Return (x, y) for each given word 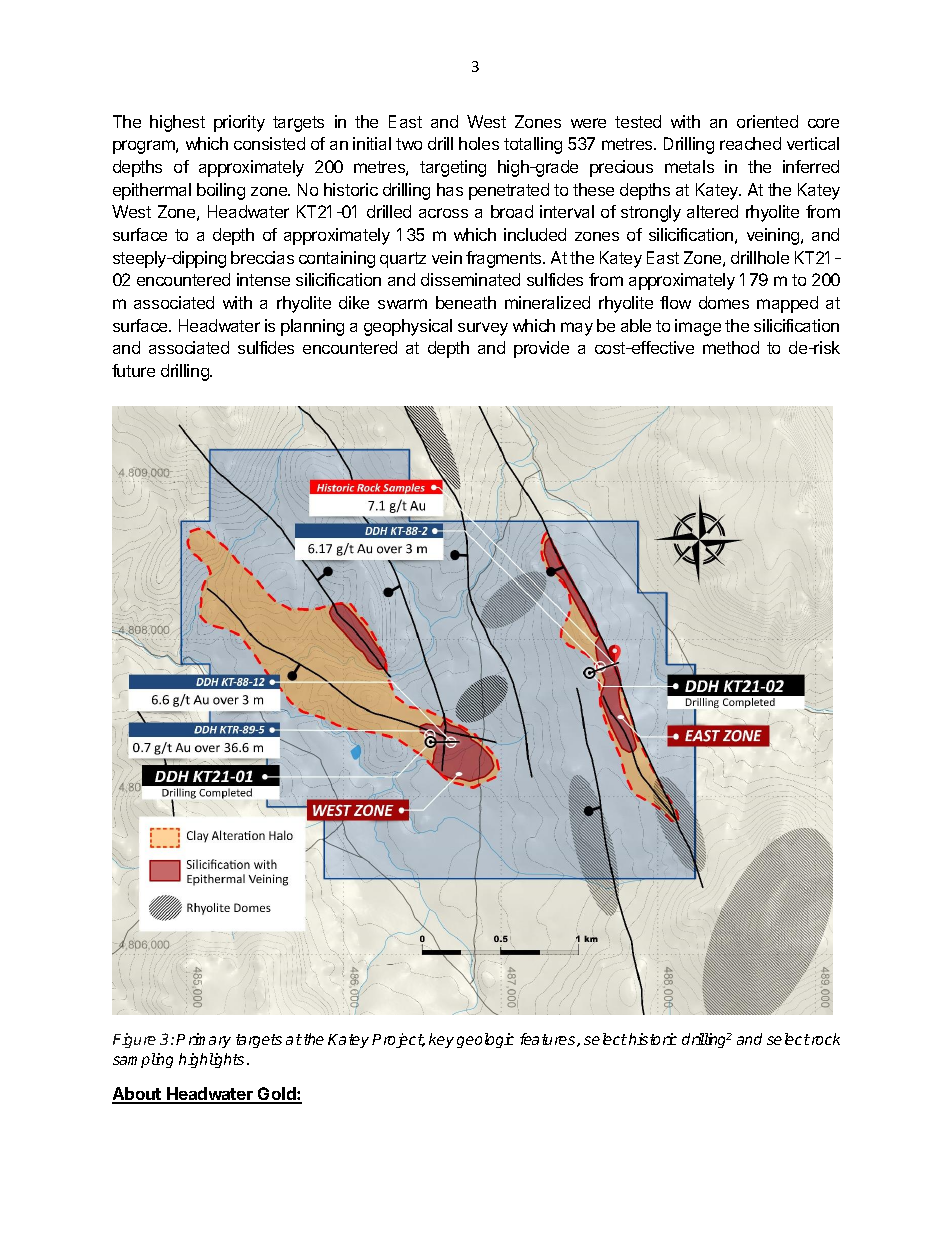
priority (239, 123)
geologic (485, 1040)
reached (750, 143)
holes (479, 143)
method (731, 347)
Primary (203, 1040)
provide (541, 349)
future (133, 370)
